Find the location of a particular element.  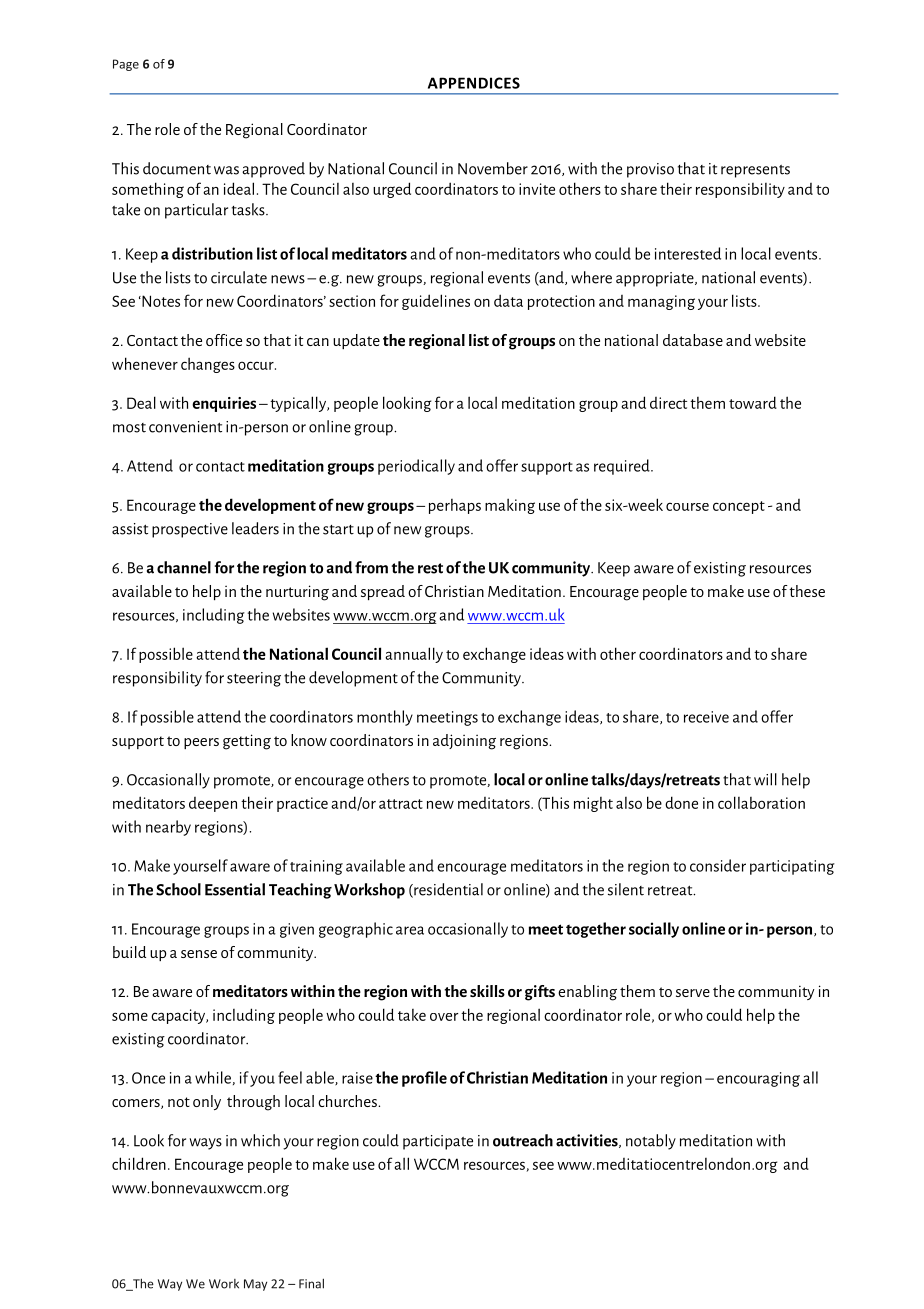

annually is located at coordinates (414, 655).
